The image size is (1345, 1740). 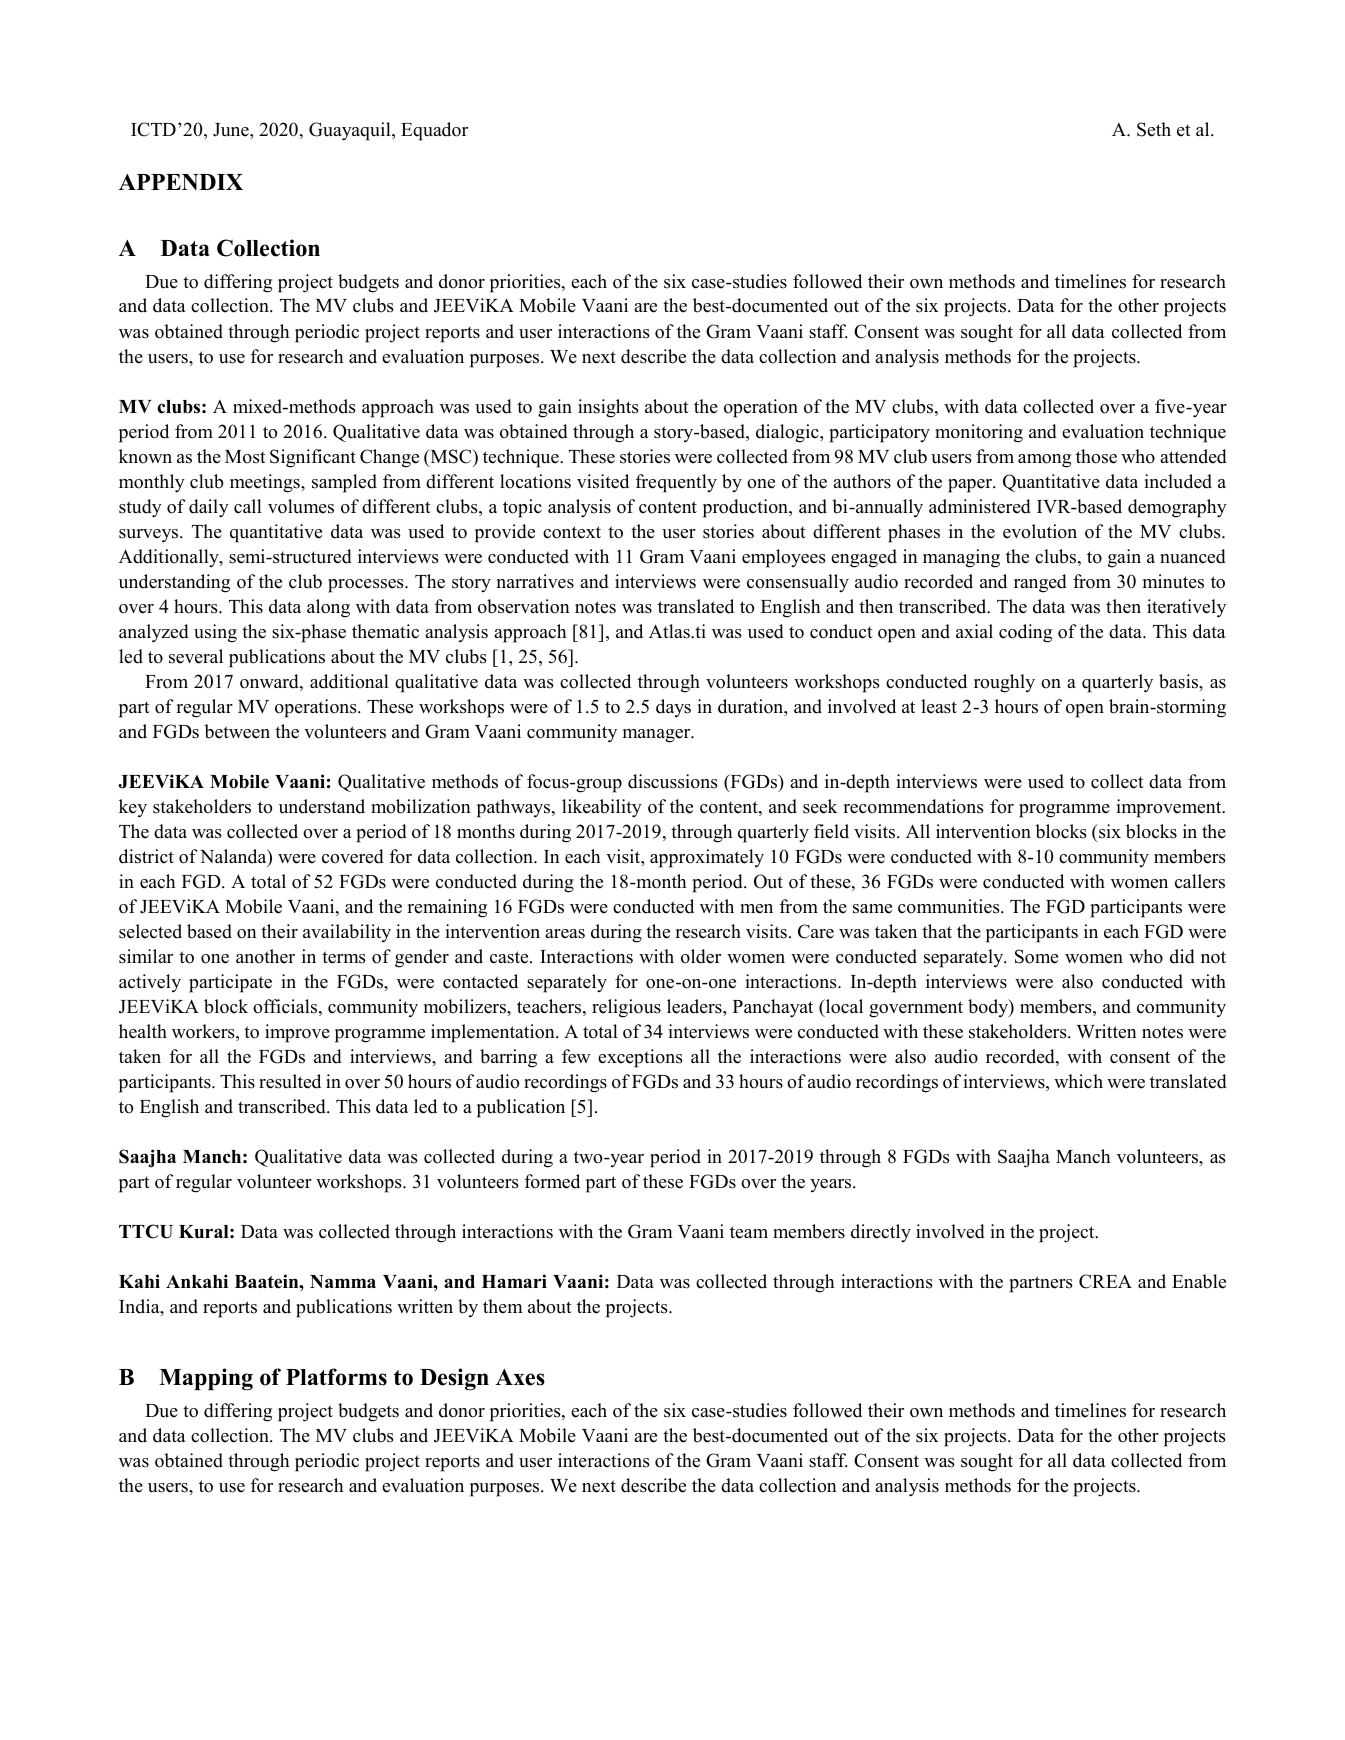 I want to click on Mapping, so click(x=206, y=1379).
